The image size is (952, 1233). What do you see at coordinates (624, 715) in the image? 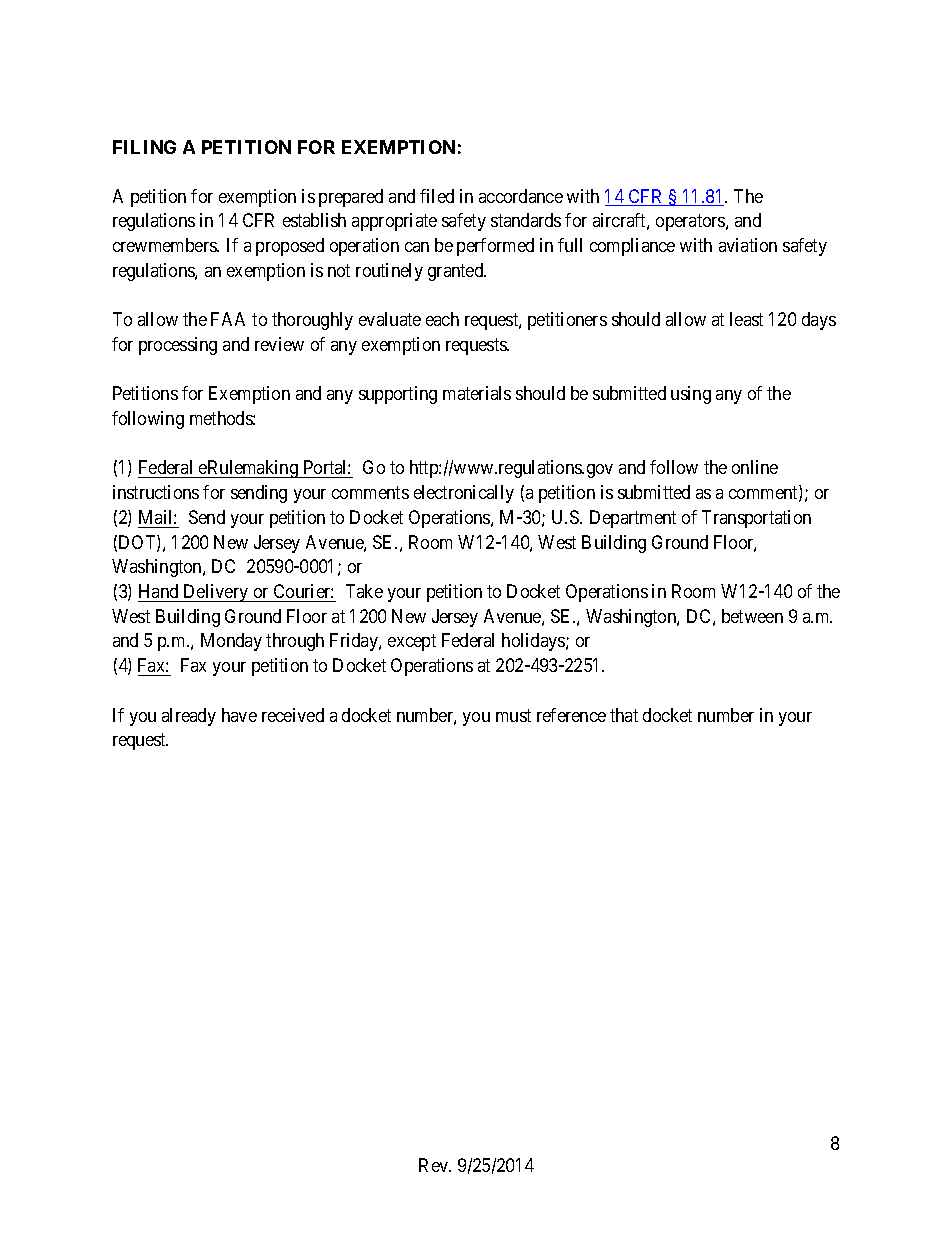
I see `that` at bounding box center [624, 715].
